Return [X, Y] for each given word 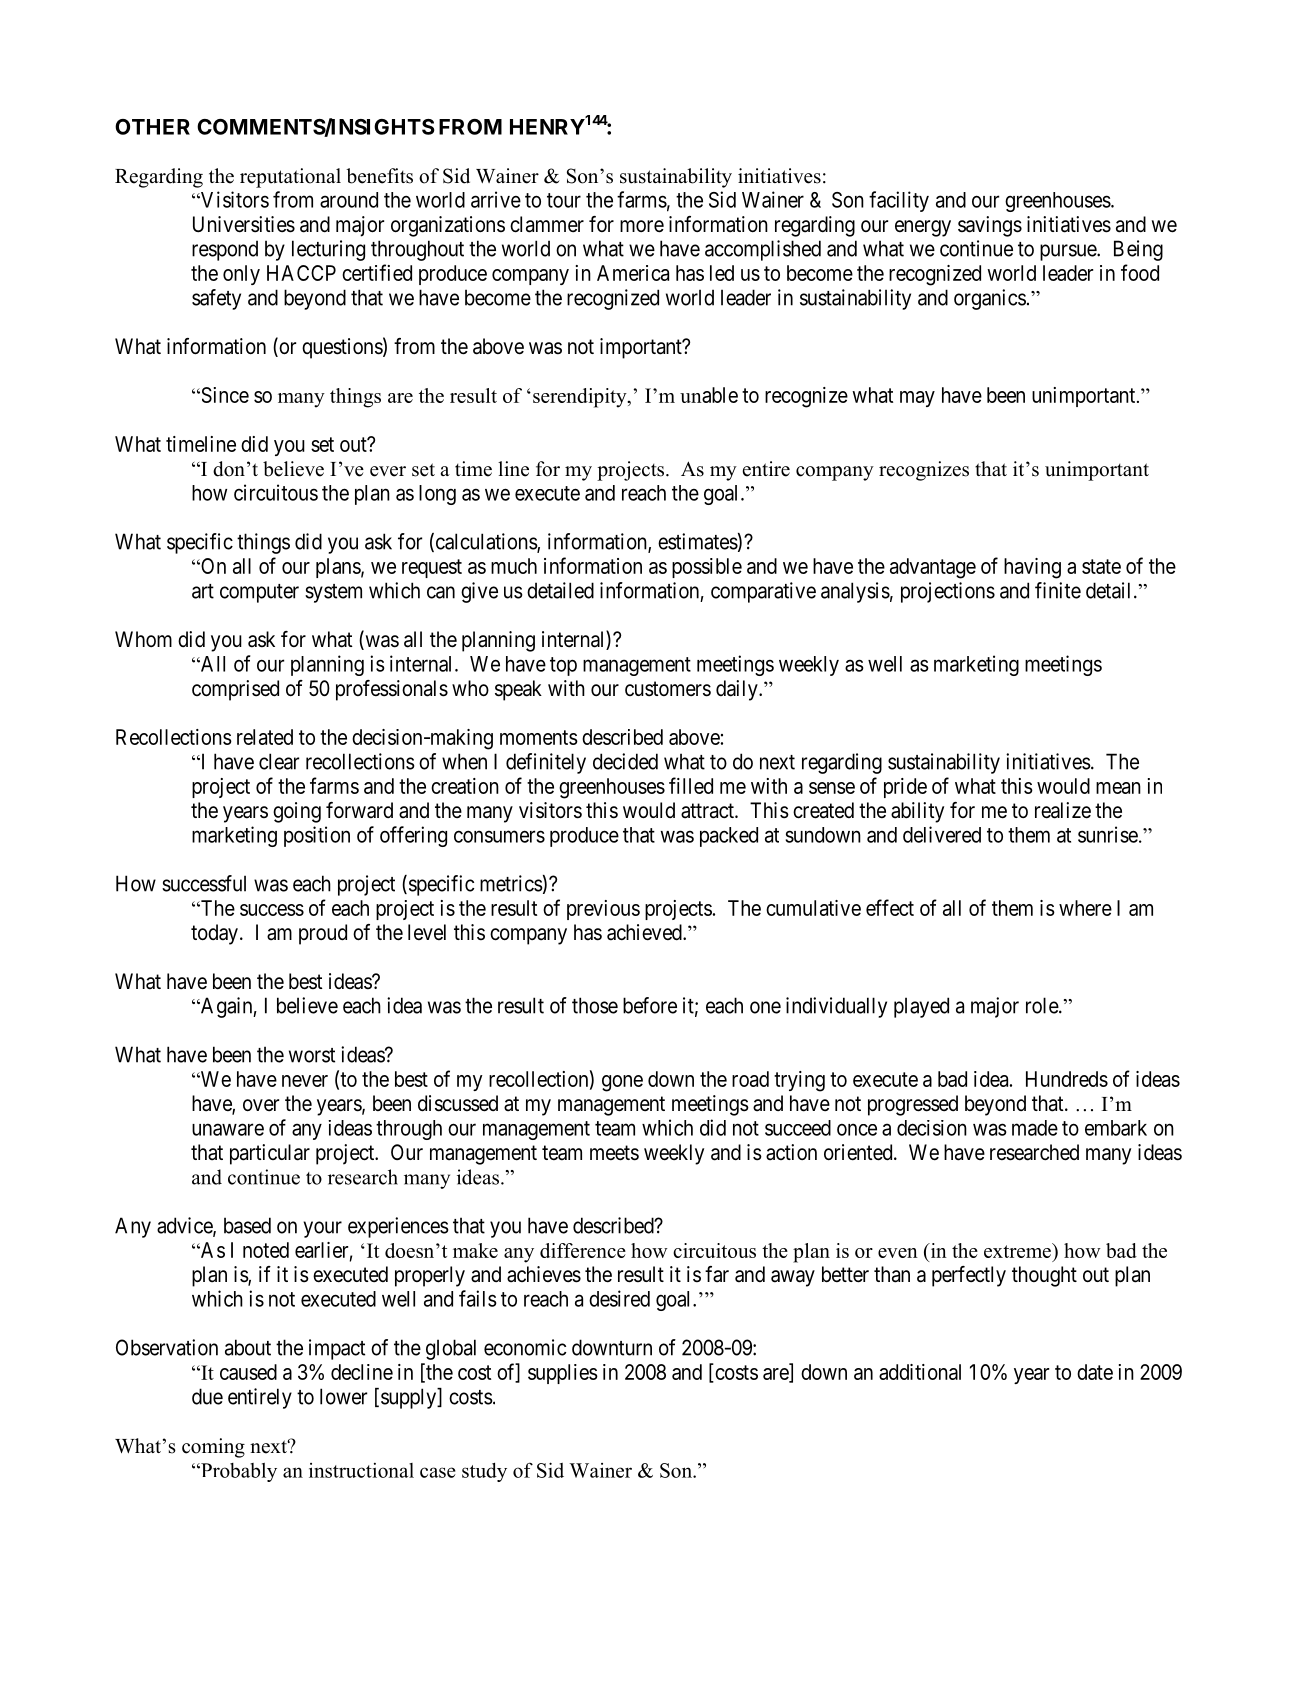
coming [213, 1448]
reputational [290, 178]
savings [990, 226]
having [1032, 568]
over [261, 1105]
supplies [563, 1374]
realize [1063, 810]
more [642, 226]
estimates [698, 541]
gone [622, 1083]
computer [259, 593]
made [1035, 1128]
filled [691, 785]
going [297, 812]
